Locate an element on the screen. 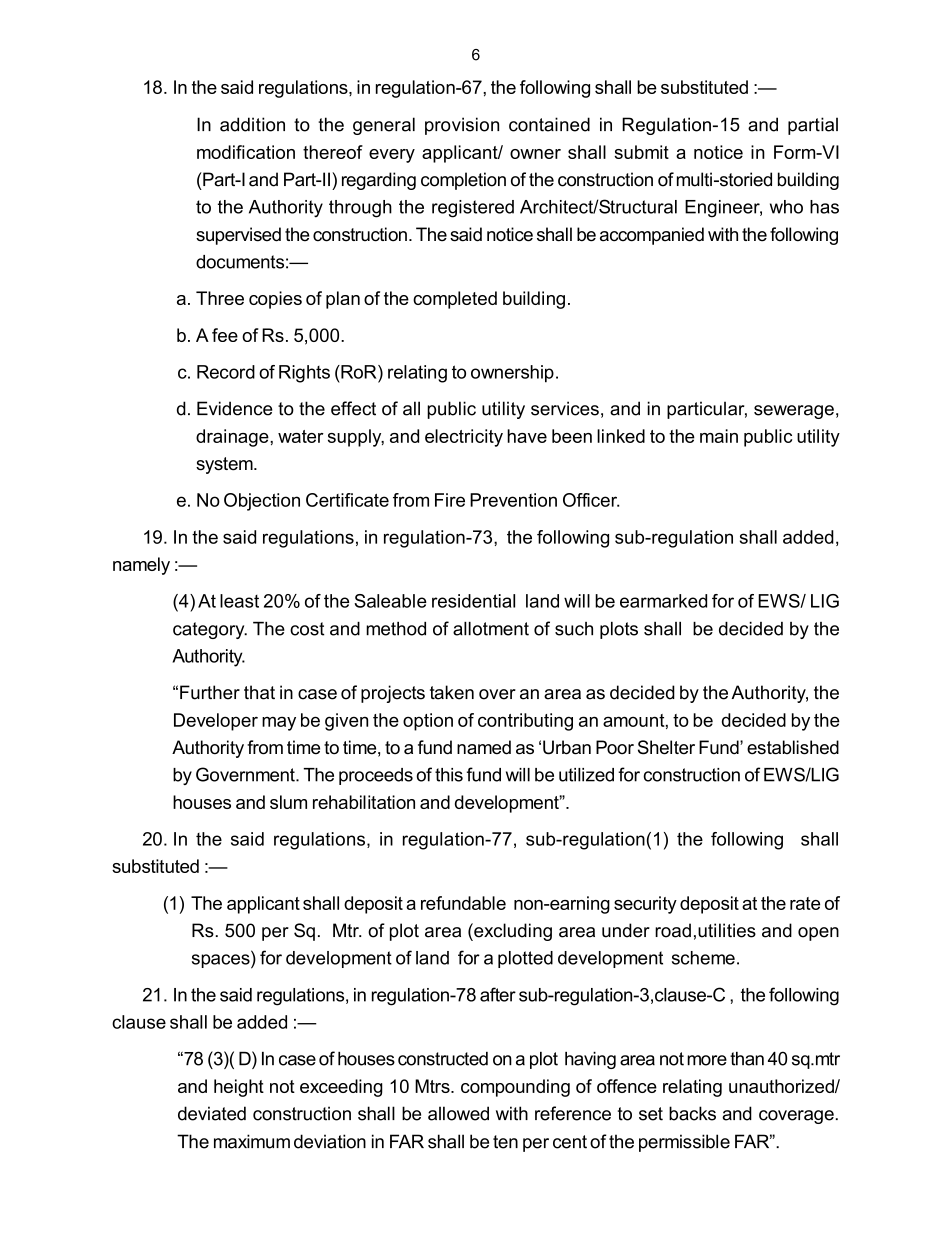 The width and height of the screenshot is (952, 1233). who is located at coordinates (786, 207).
